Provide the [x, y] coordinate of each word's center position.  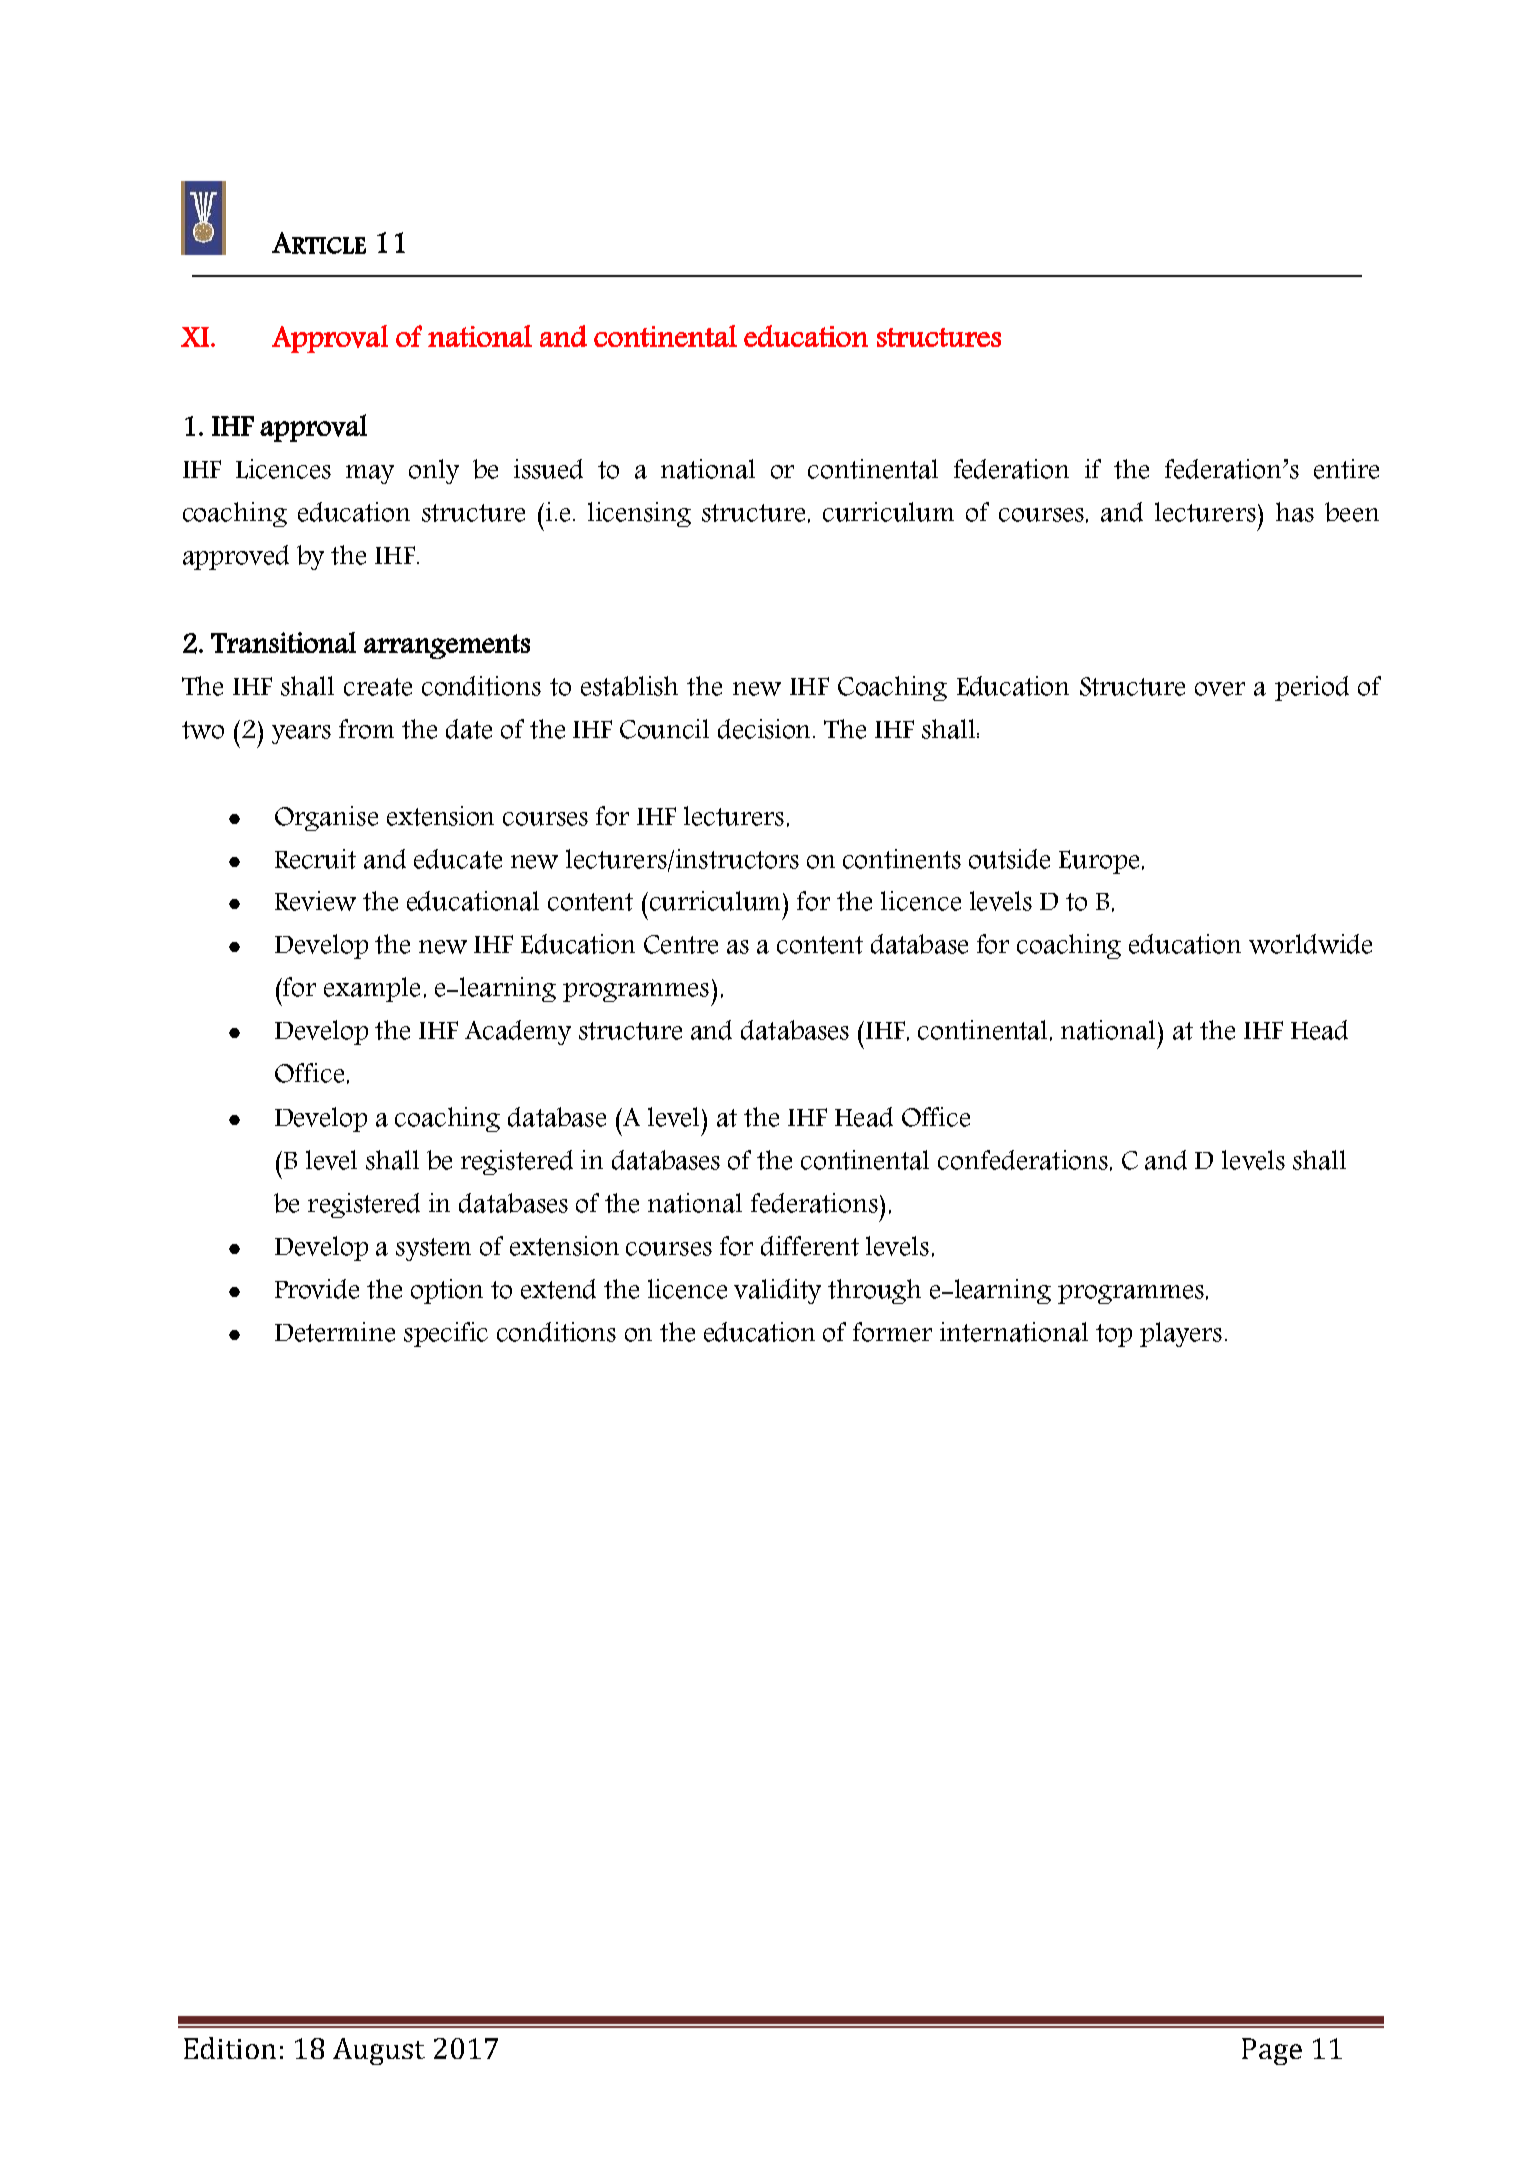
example [372, 989]
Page [1272, 2051]
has [1295, 512]
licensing [639, 514]
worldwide [1310, 944]
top [1114, 1335]
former [892, 1332]
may [370, 474]
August [379, 2051]
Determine [335, 1332]
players [1181, 1334]
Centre [681, 944]
